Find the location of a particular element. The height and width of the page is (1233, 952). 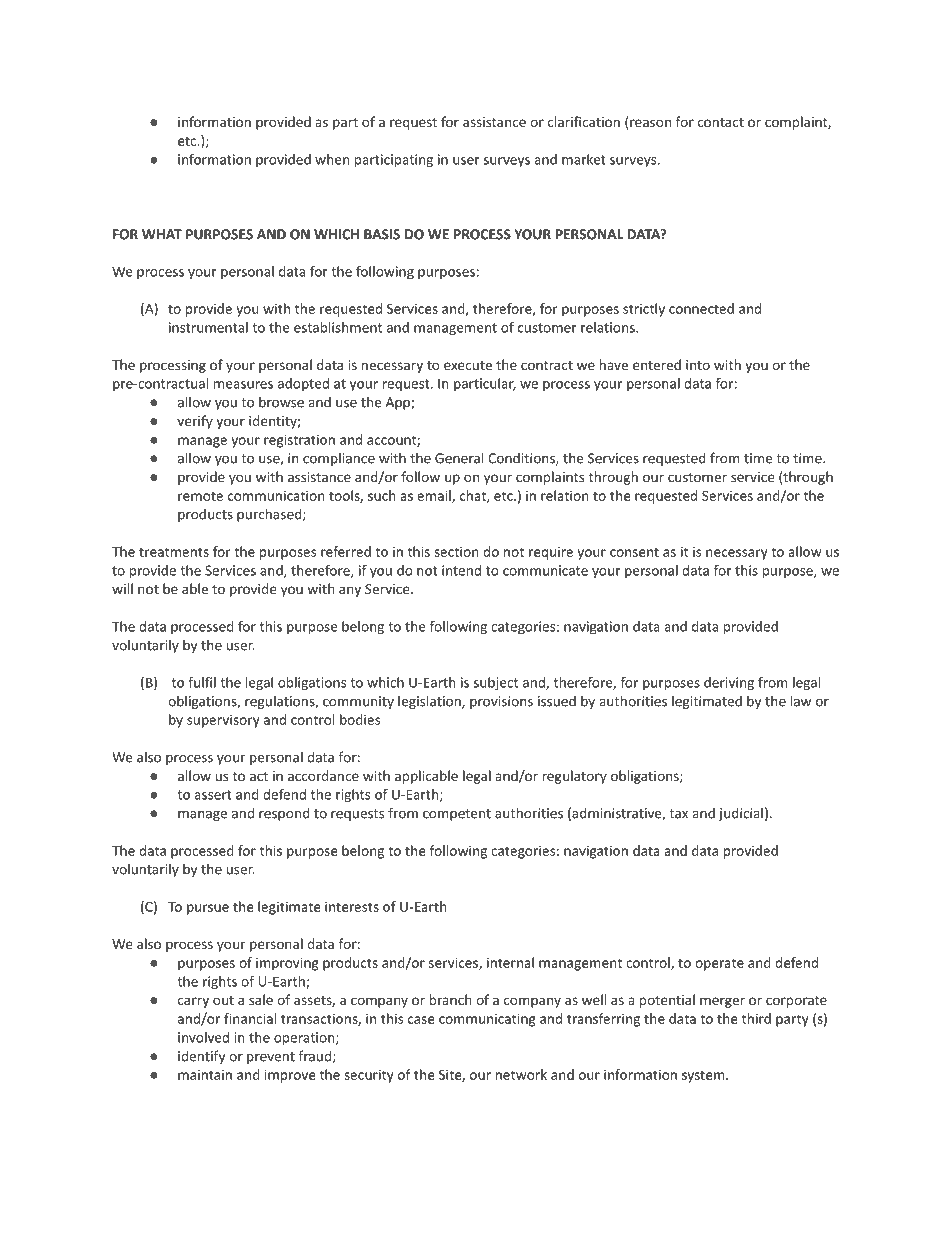

WHAT is located at coordinates (162, 234).
